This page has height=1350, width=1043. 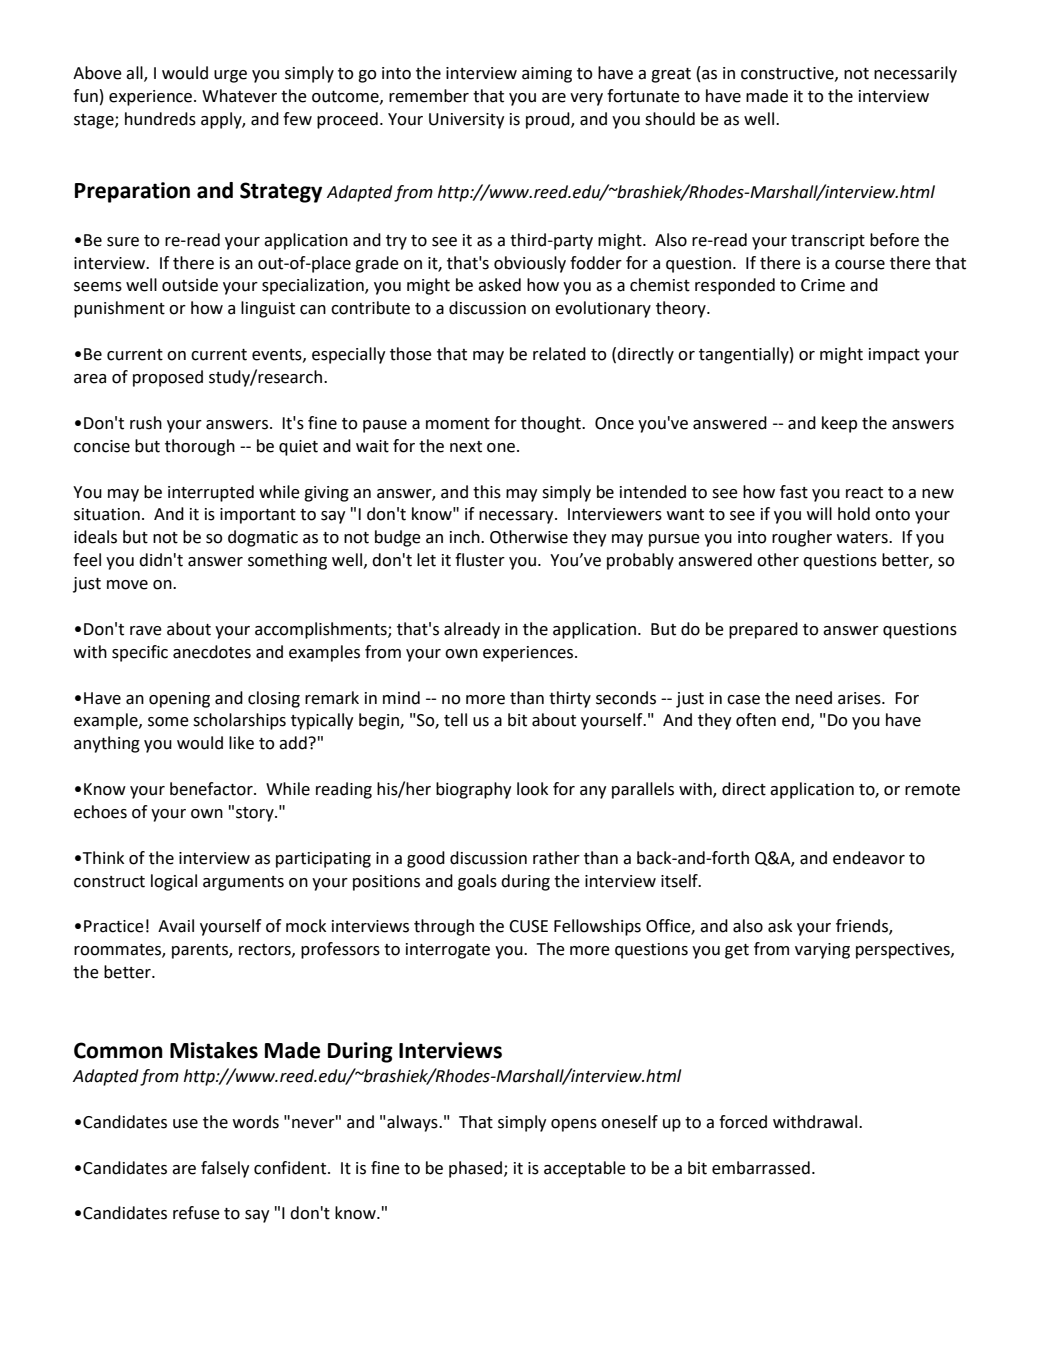 What do you see at coordinates (570, 699) in the page?
I see `thirty` at bounding box center [570, 699].
